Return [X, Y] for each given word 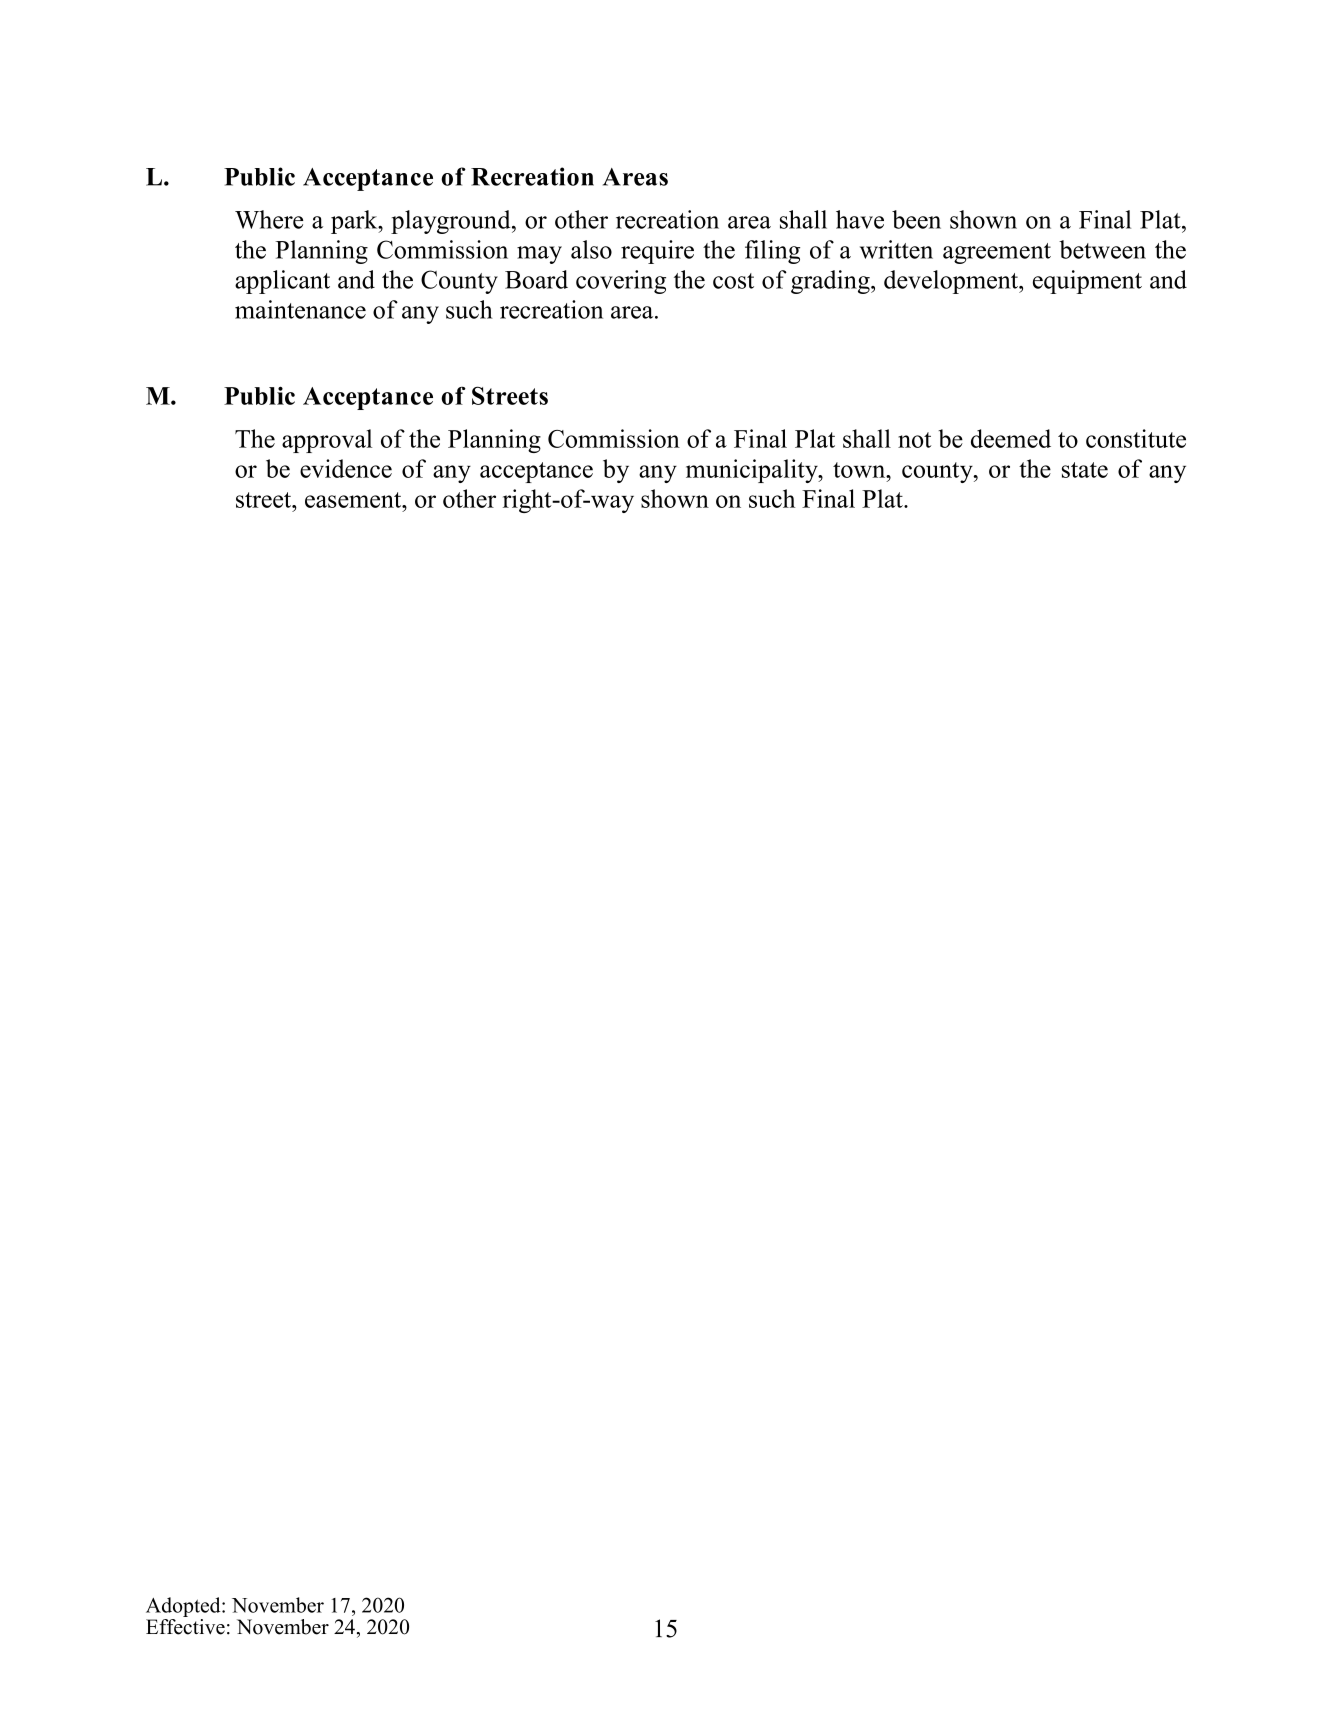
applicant [282, 282]
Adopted [184, 1607]
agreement [997, 253]
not [914, 440]
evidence [346, 468]
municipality [753, 471]
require [657, 252]
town [860, 470]
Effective [185, 1627]
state [1085, 470]
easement [354, 500]
